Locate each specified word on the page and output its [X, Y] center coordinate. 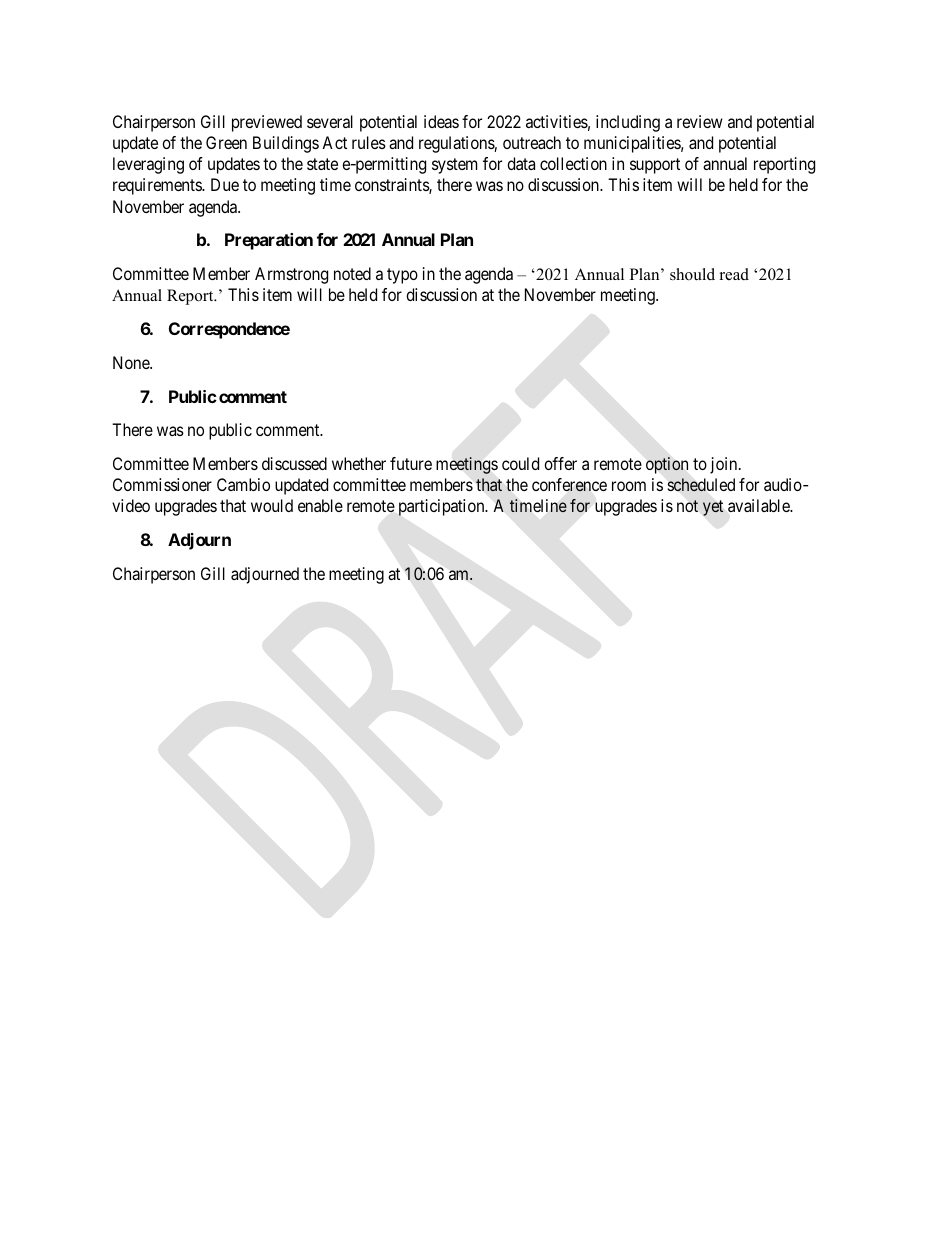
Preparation [269, 241]
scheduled [701, 485]
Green [226, 142]
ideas [441, 121]
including [628, 123]
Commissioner [162, 484]
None [132, 362]
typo [402, 276]
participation [443, 507]
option [667, 465]
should [692, 274]
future [411, 463]
